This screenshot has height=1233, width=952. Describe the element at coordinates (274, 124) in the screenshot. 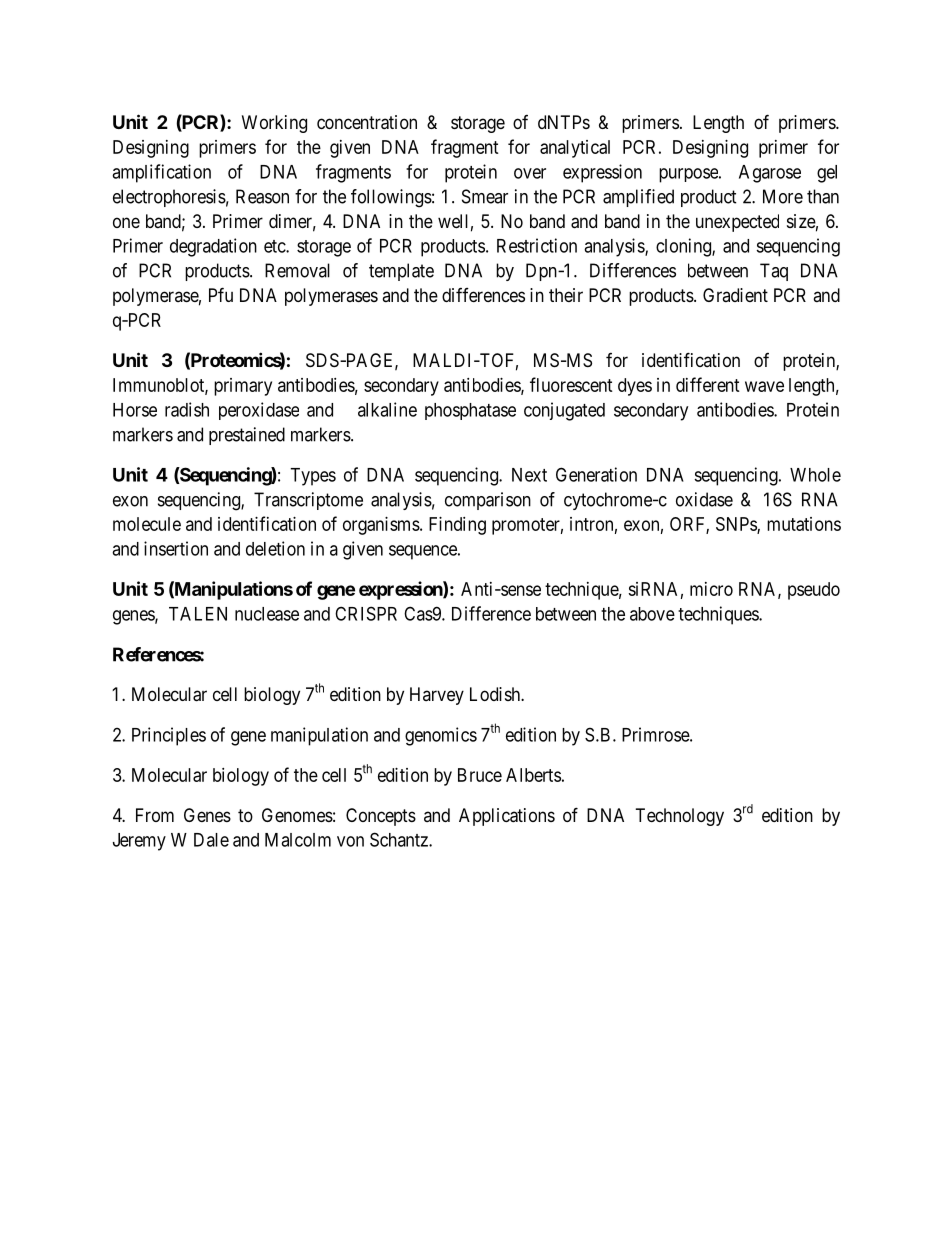

I see `Working` at that location.
